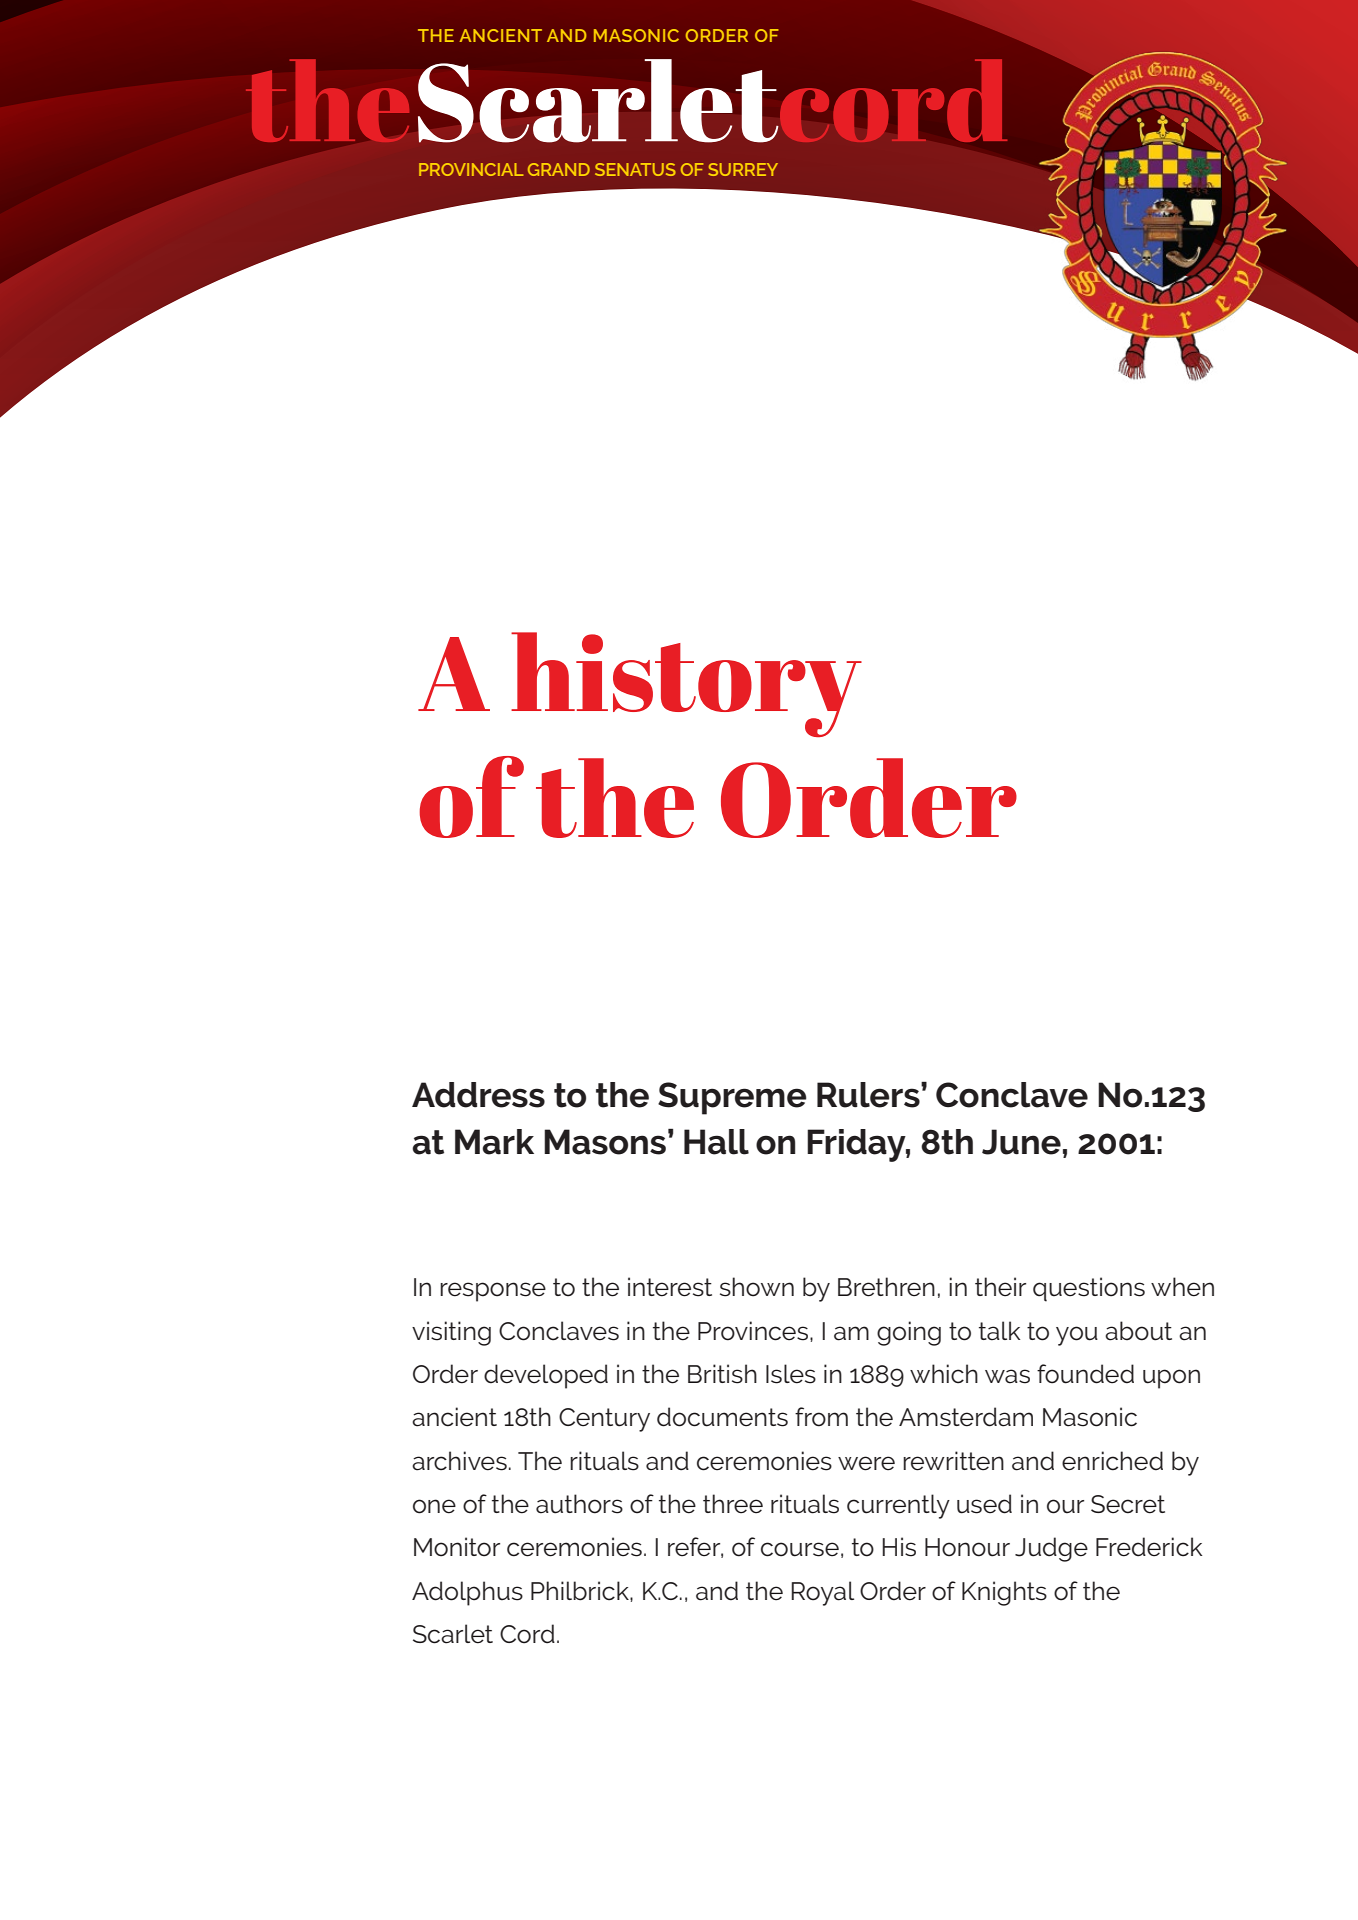 Image resolution: width=1358 pixels, height=1920 pixels. Describe the element at coordinates (559, 169) in the screenshot. I see `GRAND` at that location.
